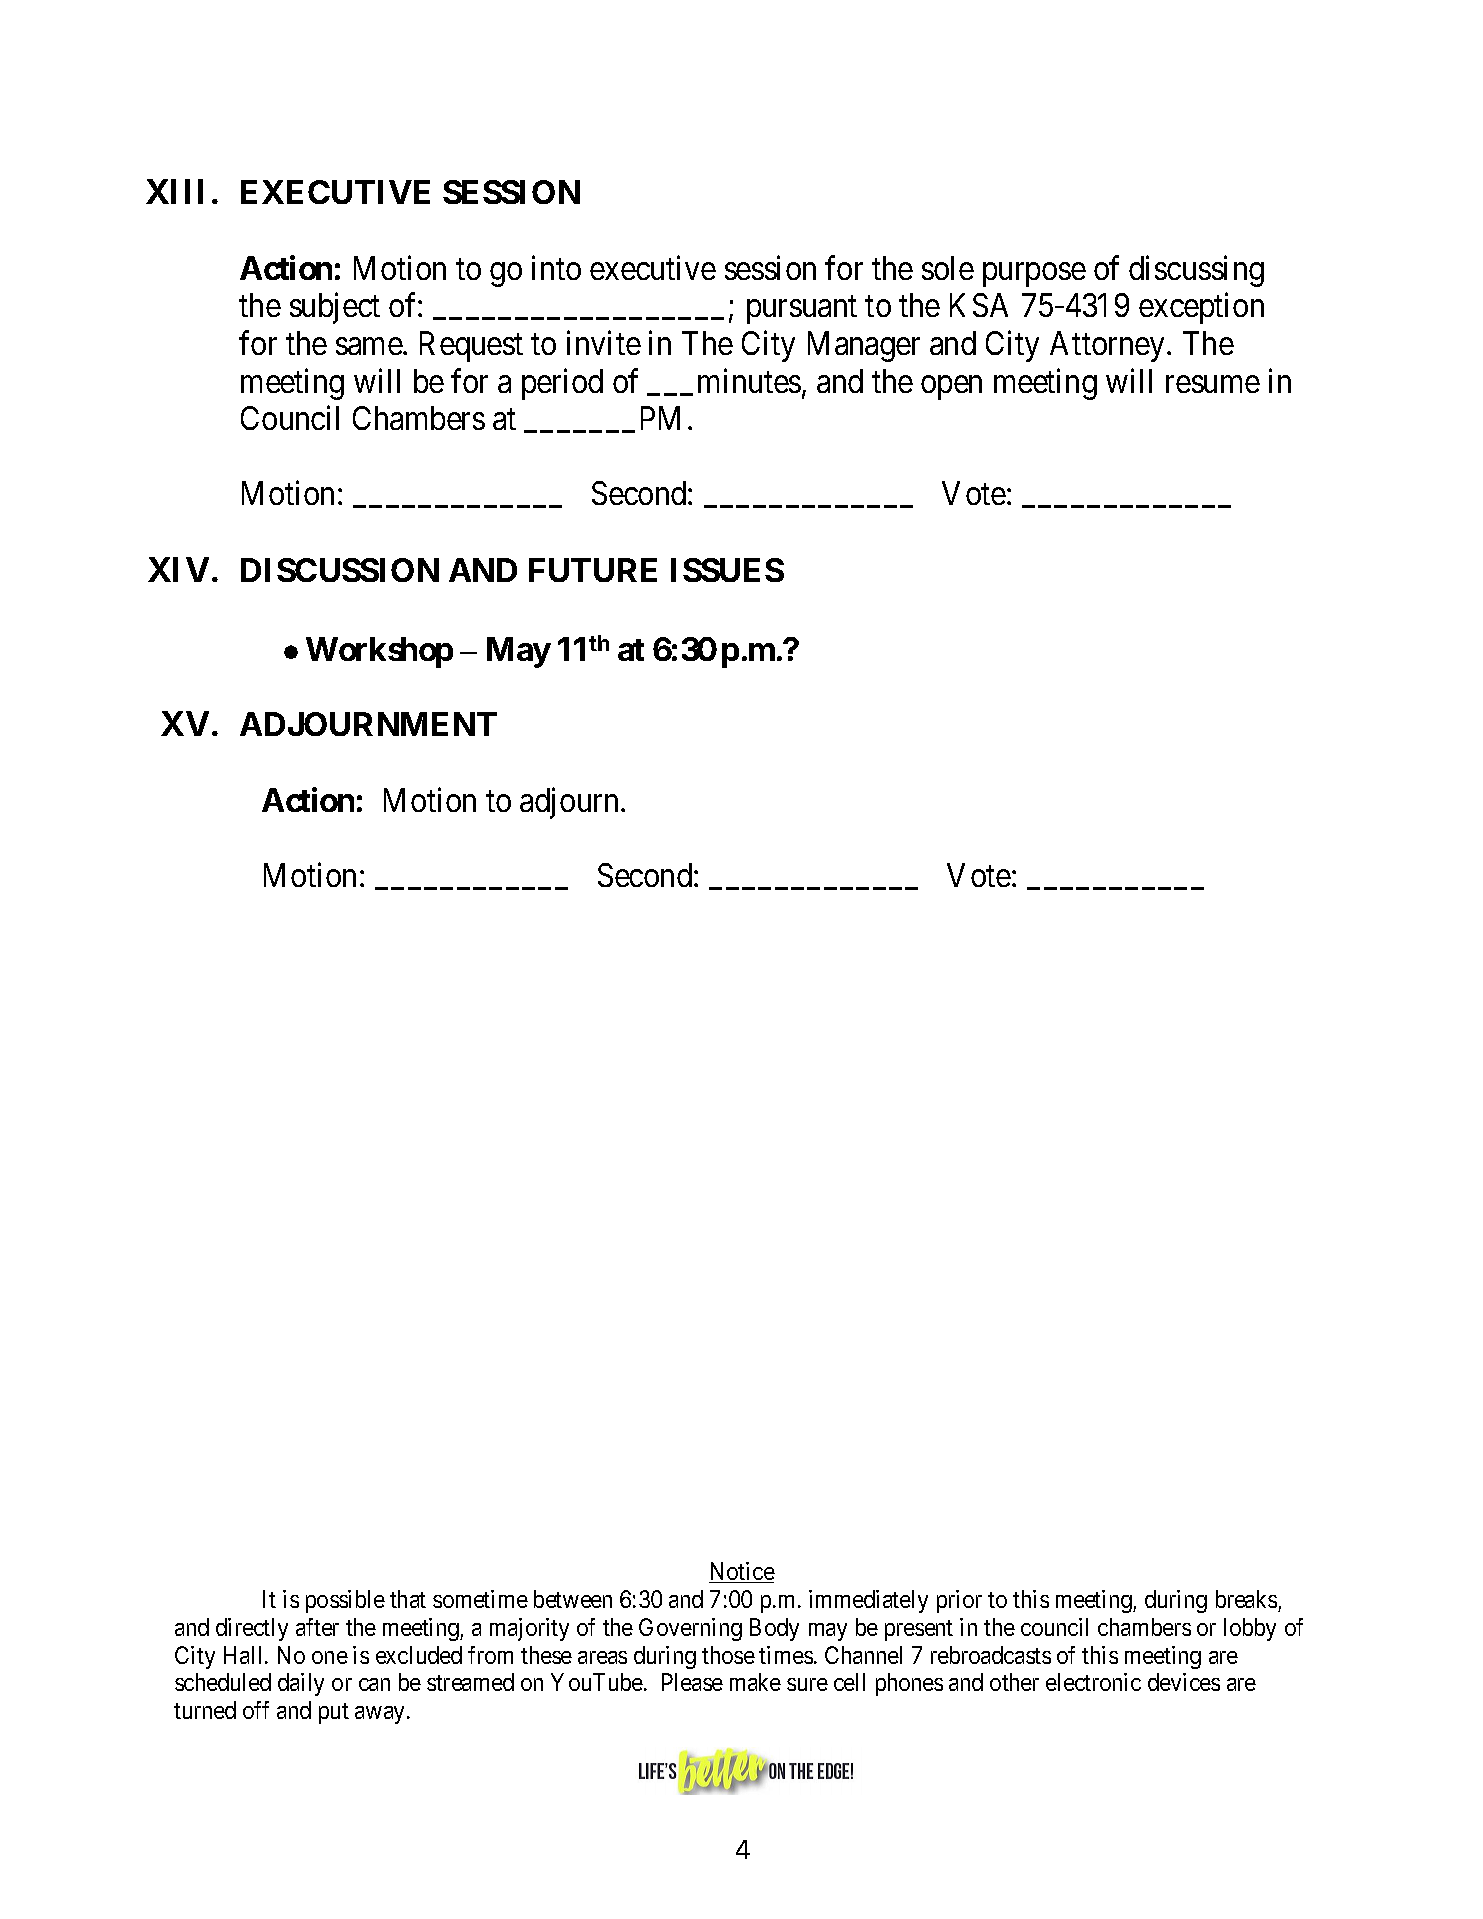 The width and height of the screenshot is (1483, 1919). I want to click on subject, so click(335, 308).
